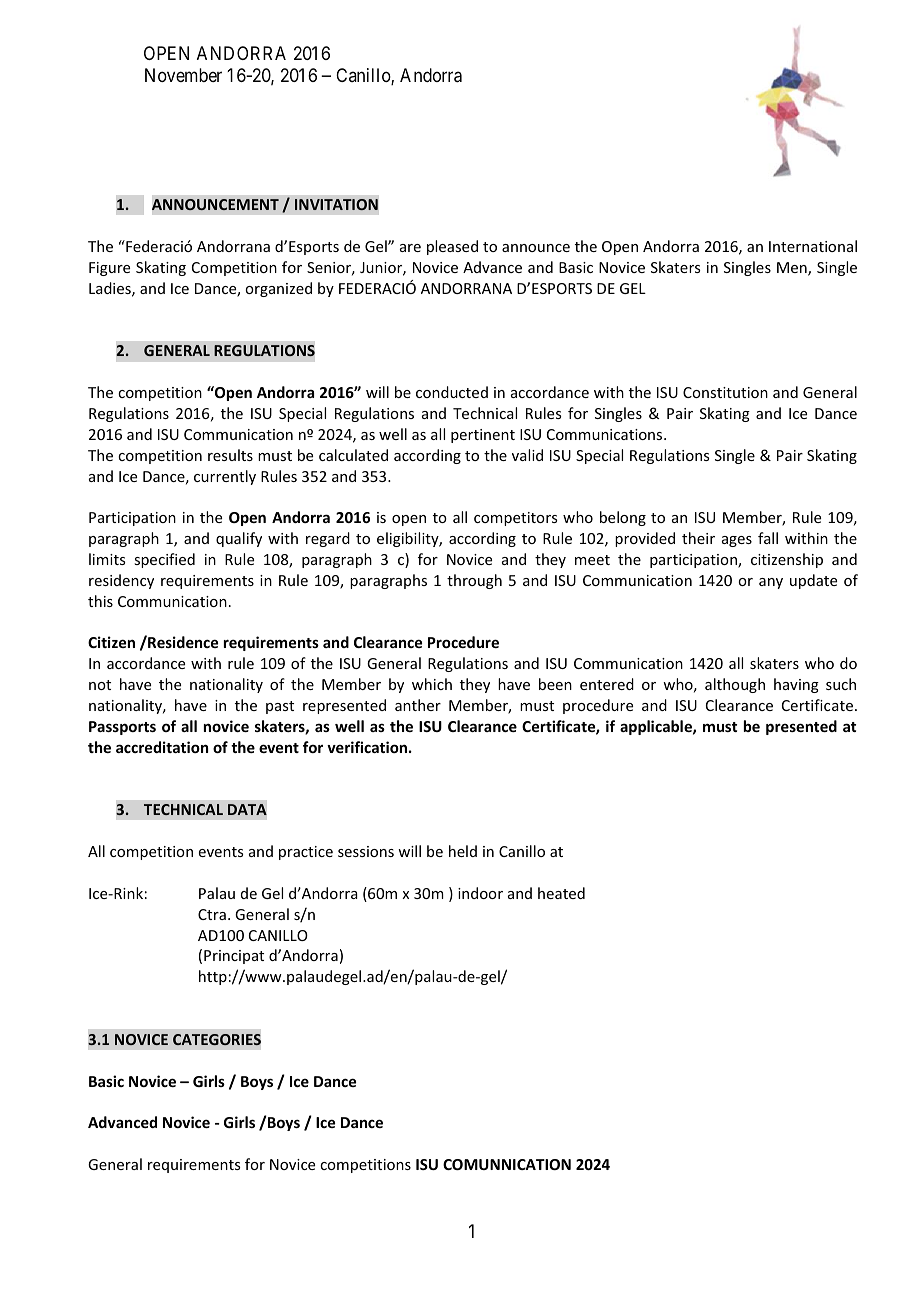 The width and height of the document is (924, 1308). What do you see at coordinates (217, 1039) in the document?
I see `CATEGORIES` at bounding box center [217, 1039].
